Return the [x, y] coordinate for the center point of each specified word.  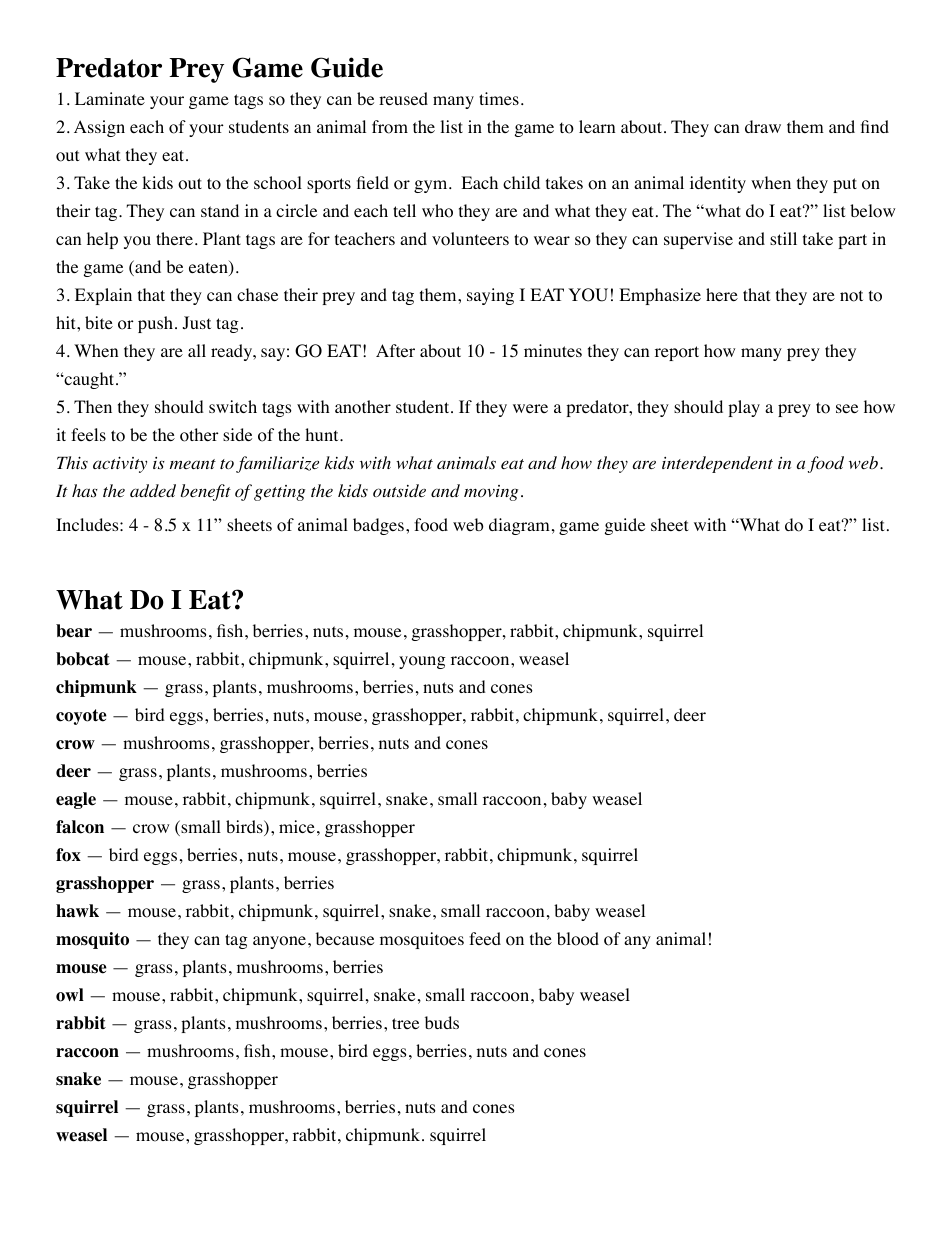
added [153, 490]
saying [490, 296]
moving [491, 493]
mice [297, 826]
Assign [99, 128]
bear [74, 631]
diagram [519, 526]
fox [68, 855]
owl [70, 995]
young [422, 662]
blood [578, 939]
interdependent [717, 464]
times [499, 98]
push [155, 324]
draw [763, 126]
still [783, 238]
